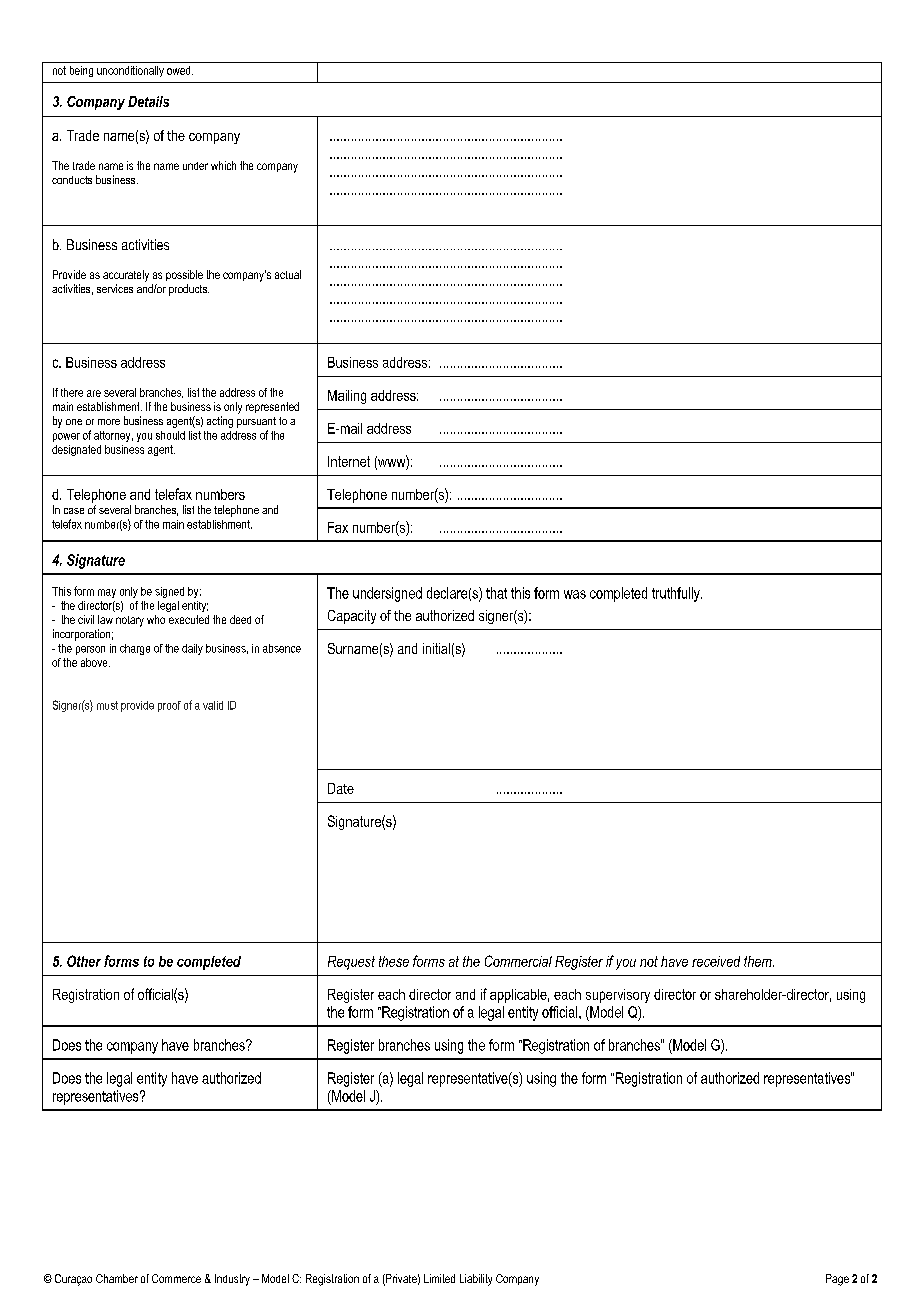 The image size is (924, 1308). I want to click on which, so click(223, 165).
